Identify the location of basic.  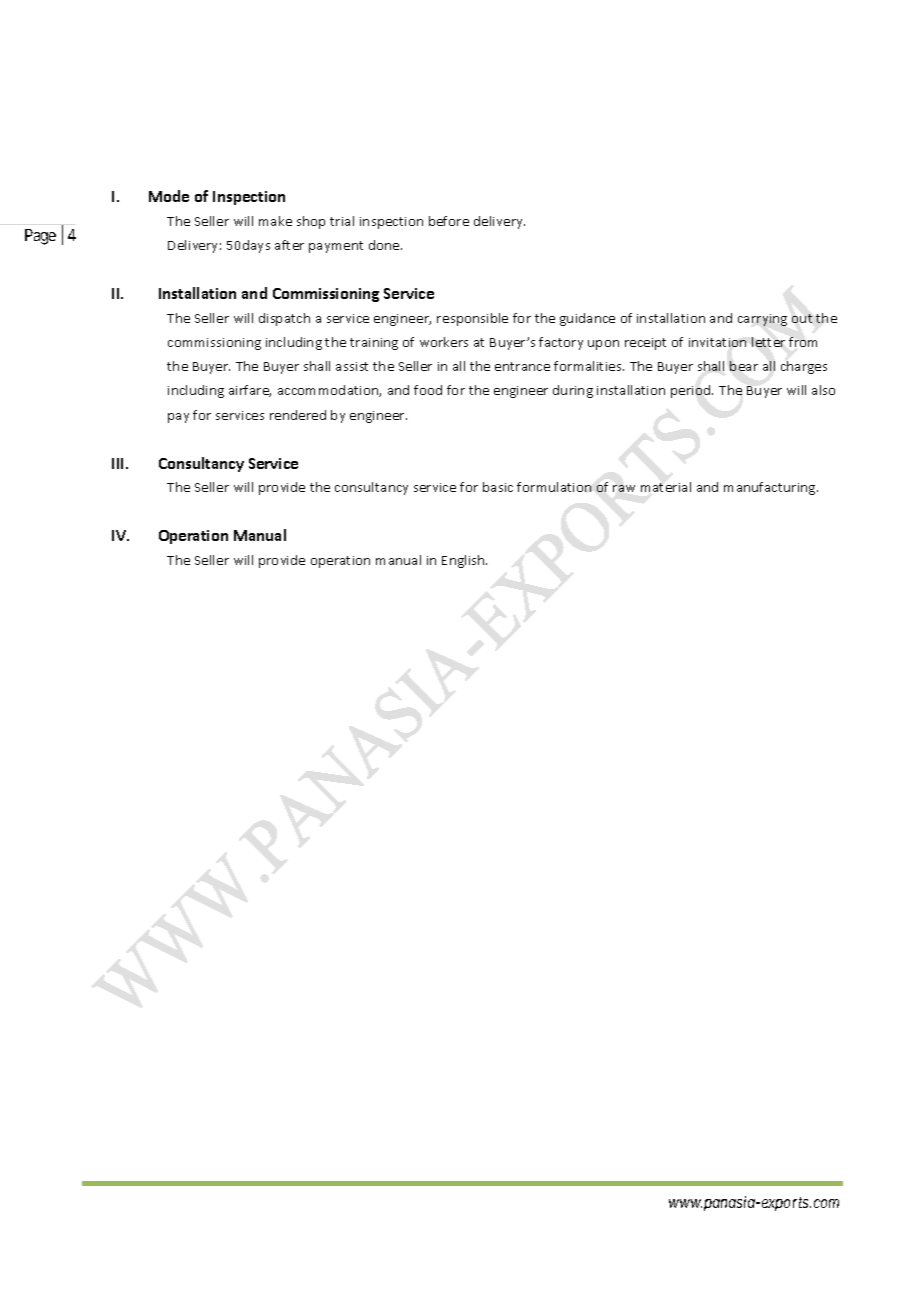
(498, 487).
